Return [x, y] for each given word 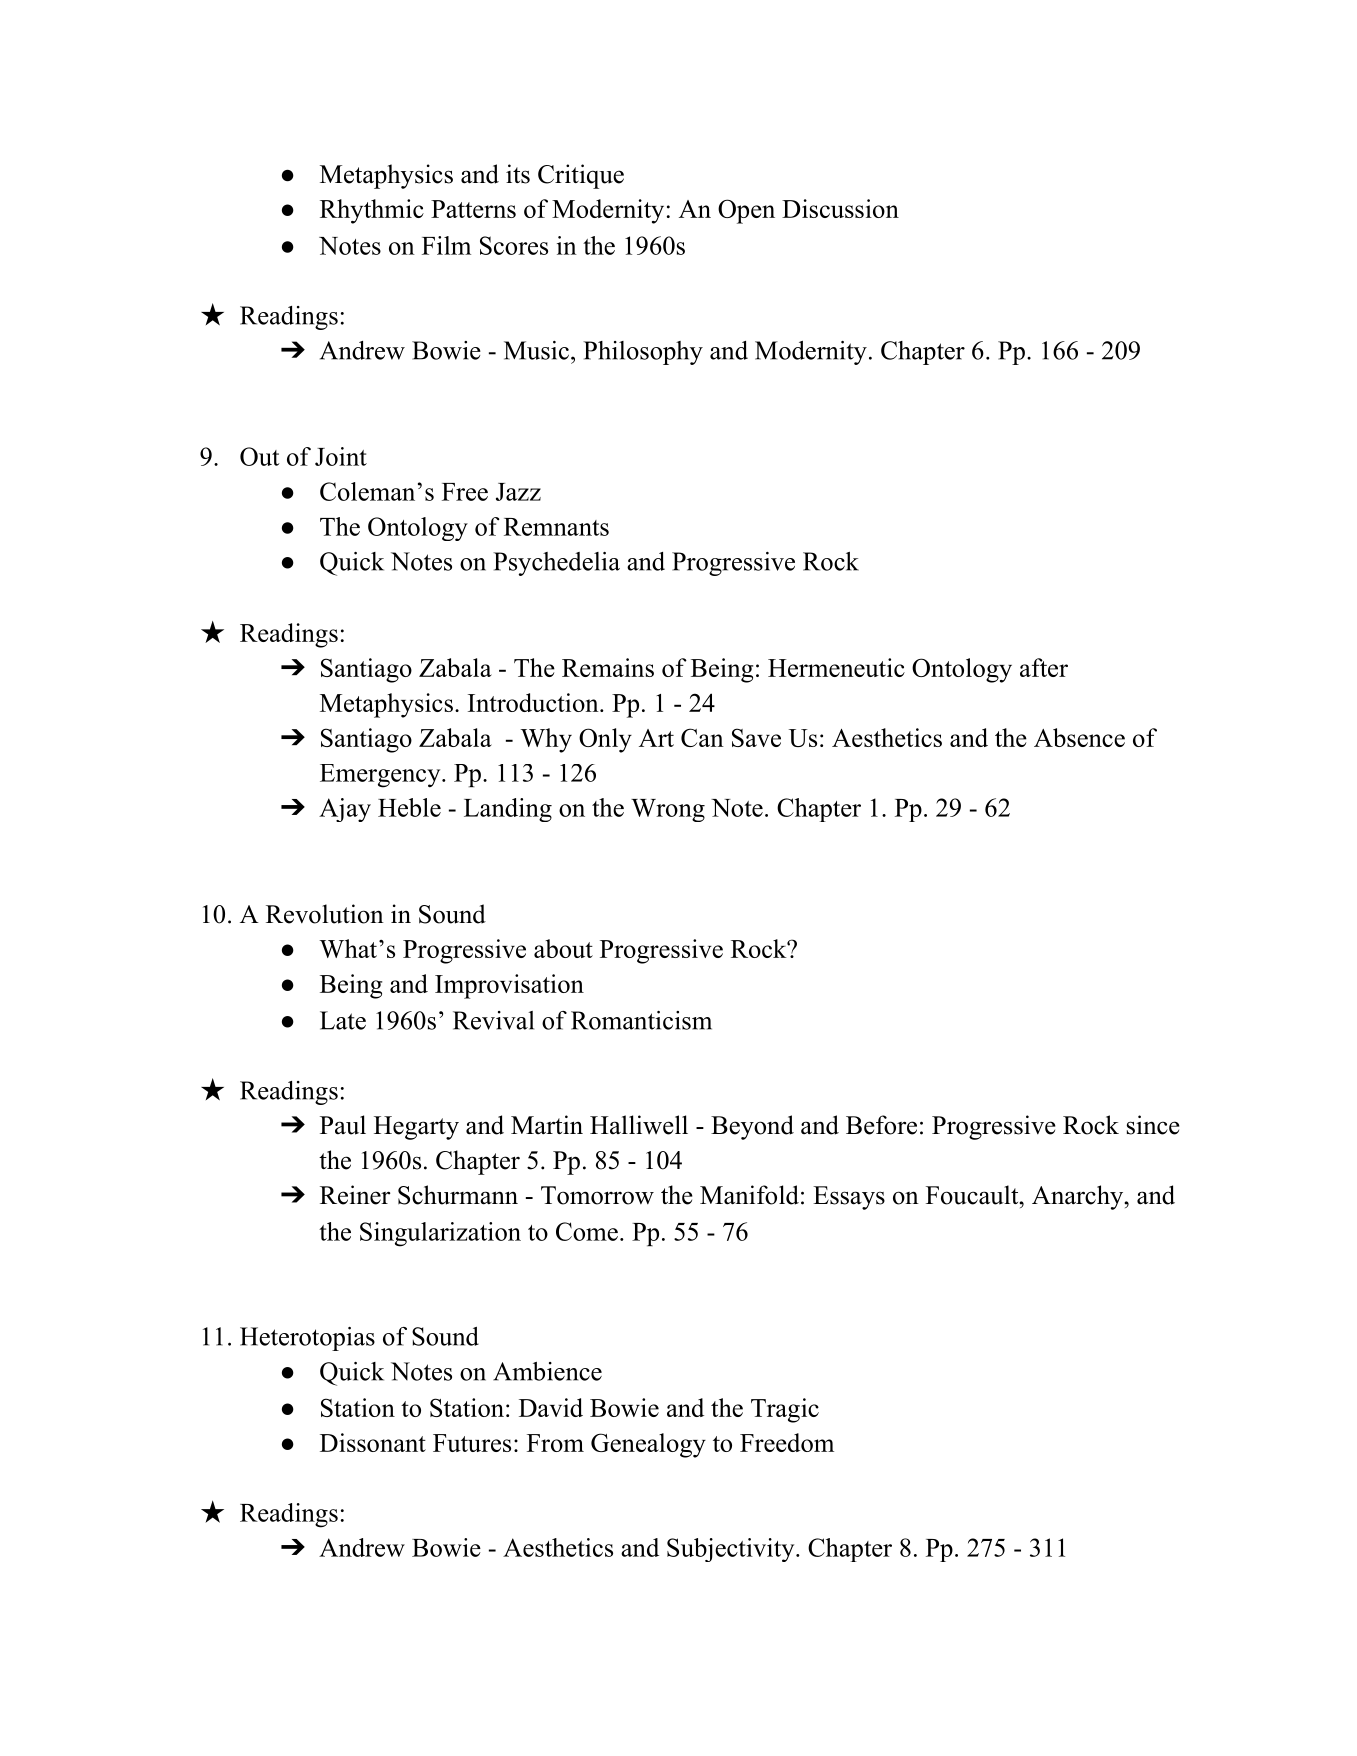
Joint [341, 456]
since [1153, 1125]
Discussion [840, 208]
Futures [472, 1443]
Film [446, 245]
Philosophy [643, 353]
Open [746, 211]
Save [756, 737]
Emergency [381, 776]
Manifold [749, 1195]
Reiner [355, 1195]
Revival [493, 1020]
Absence [1079, 737]
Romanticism [641, 1020]
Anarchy [1078, 1197]
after [1044, 667]
